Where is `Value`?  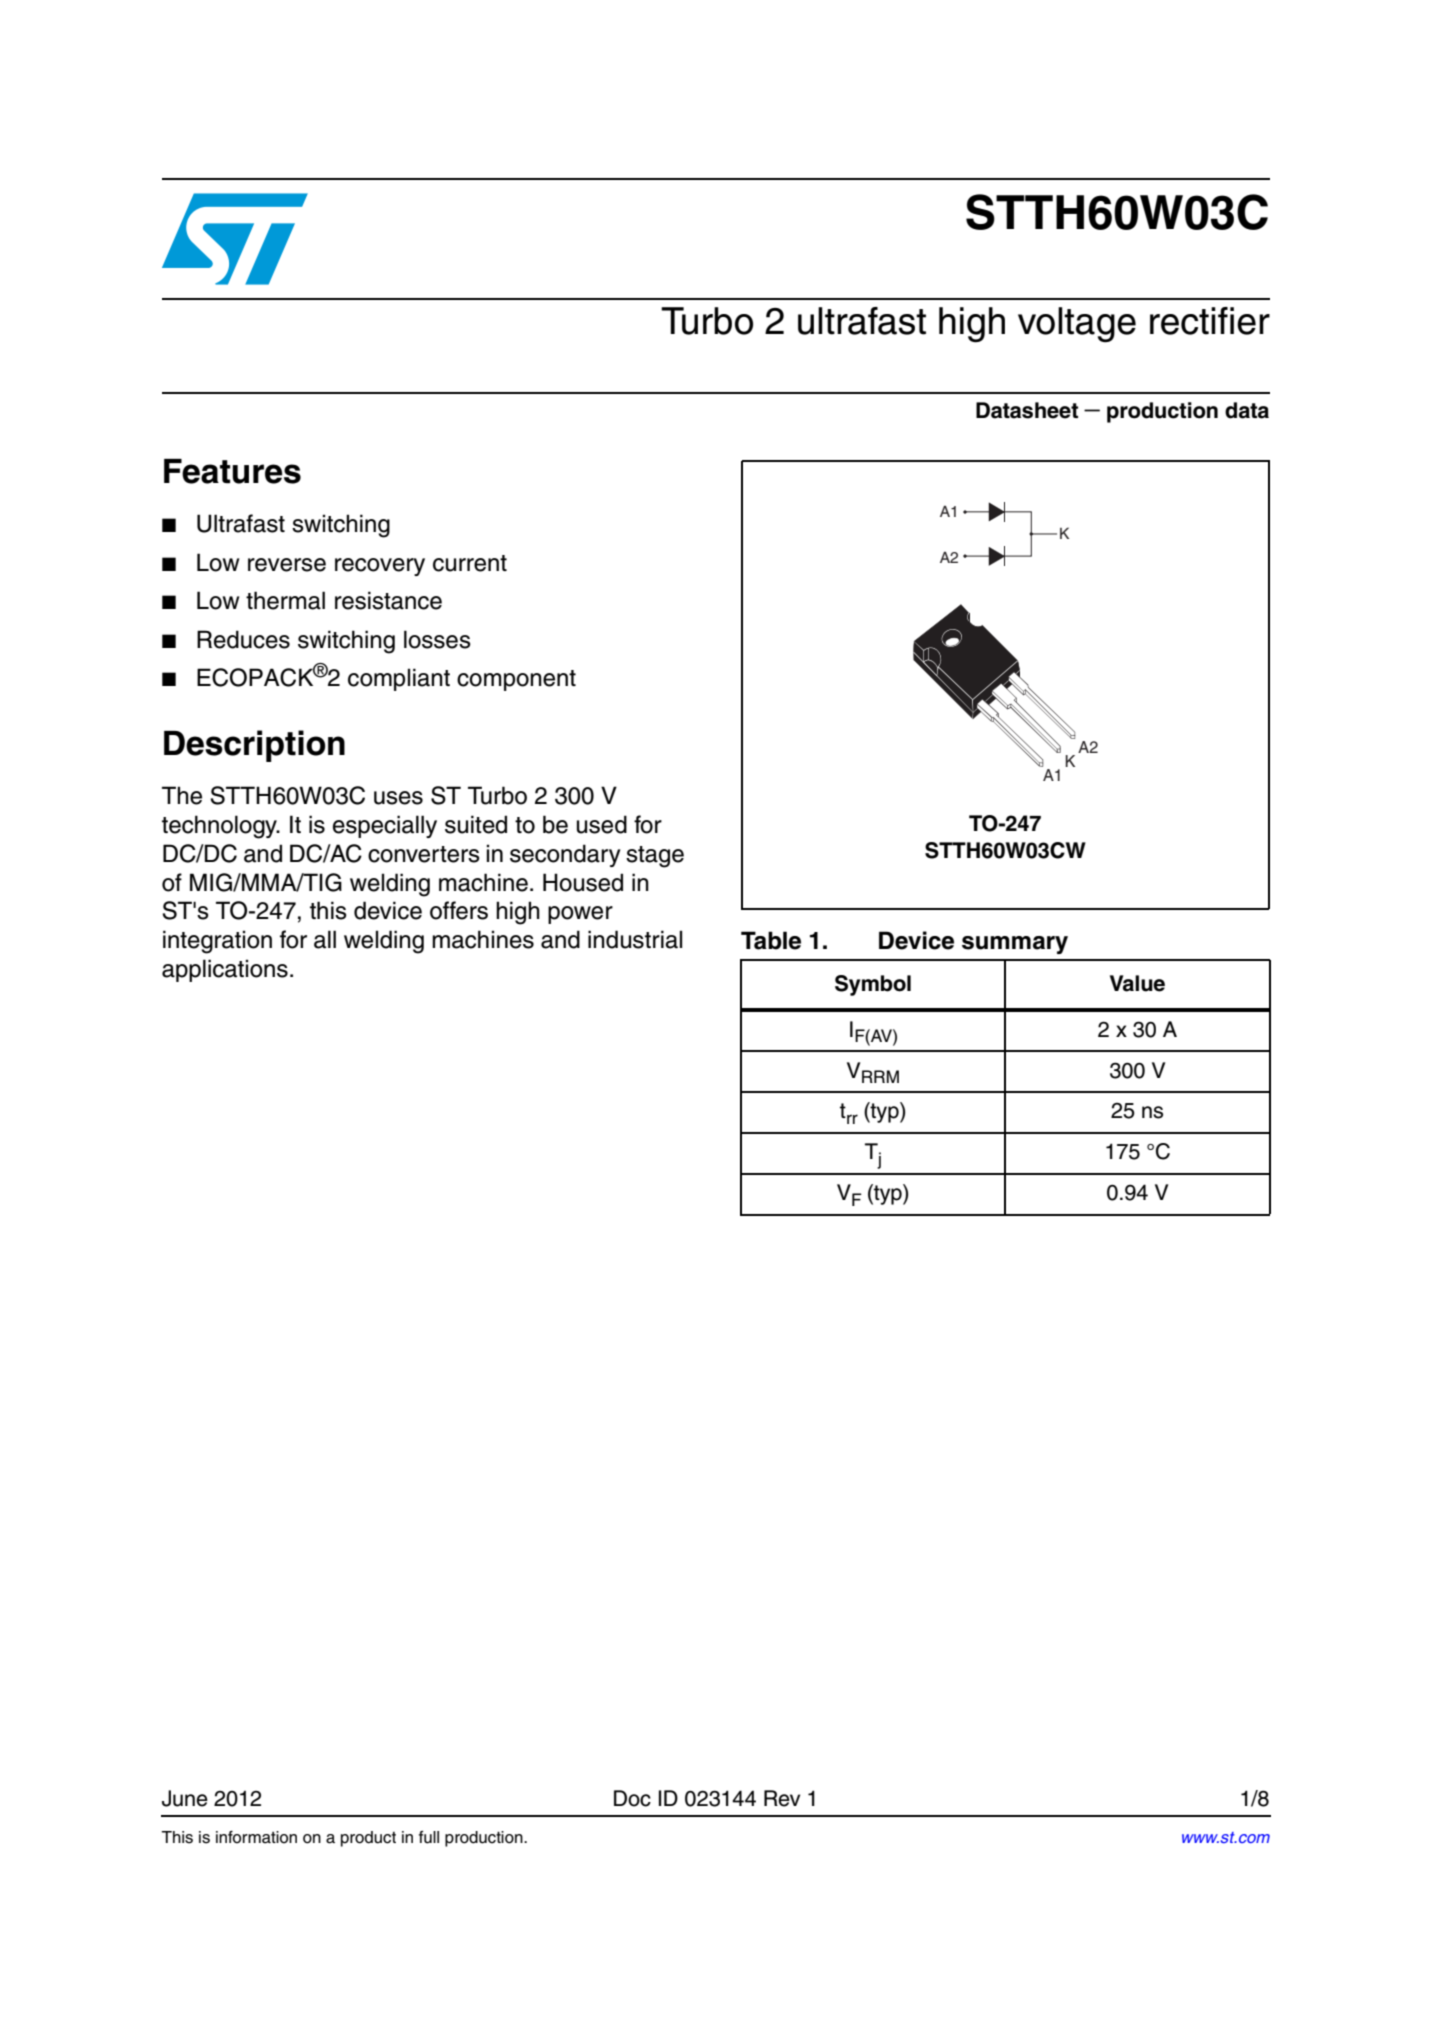
Value is located at coordinates (1137, 983).
